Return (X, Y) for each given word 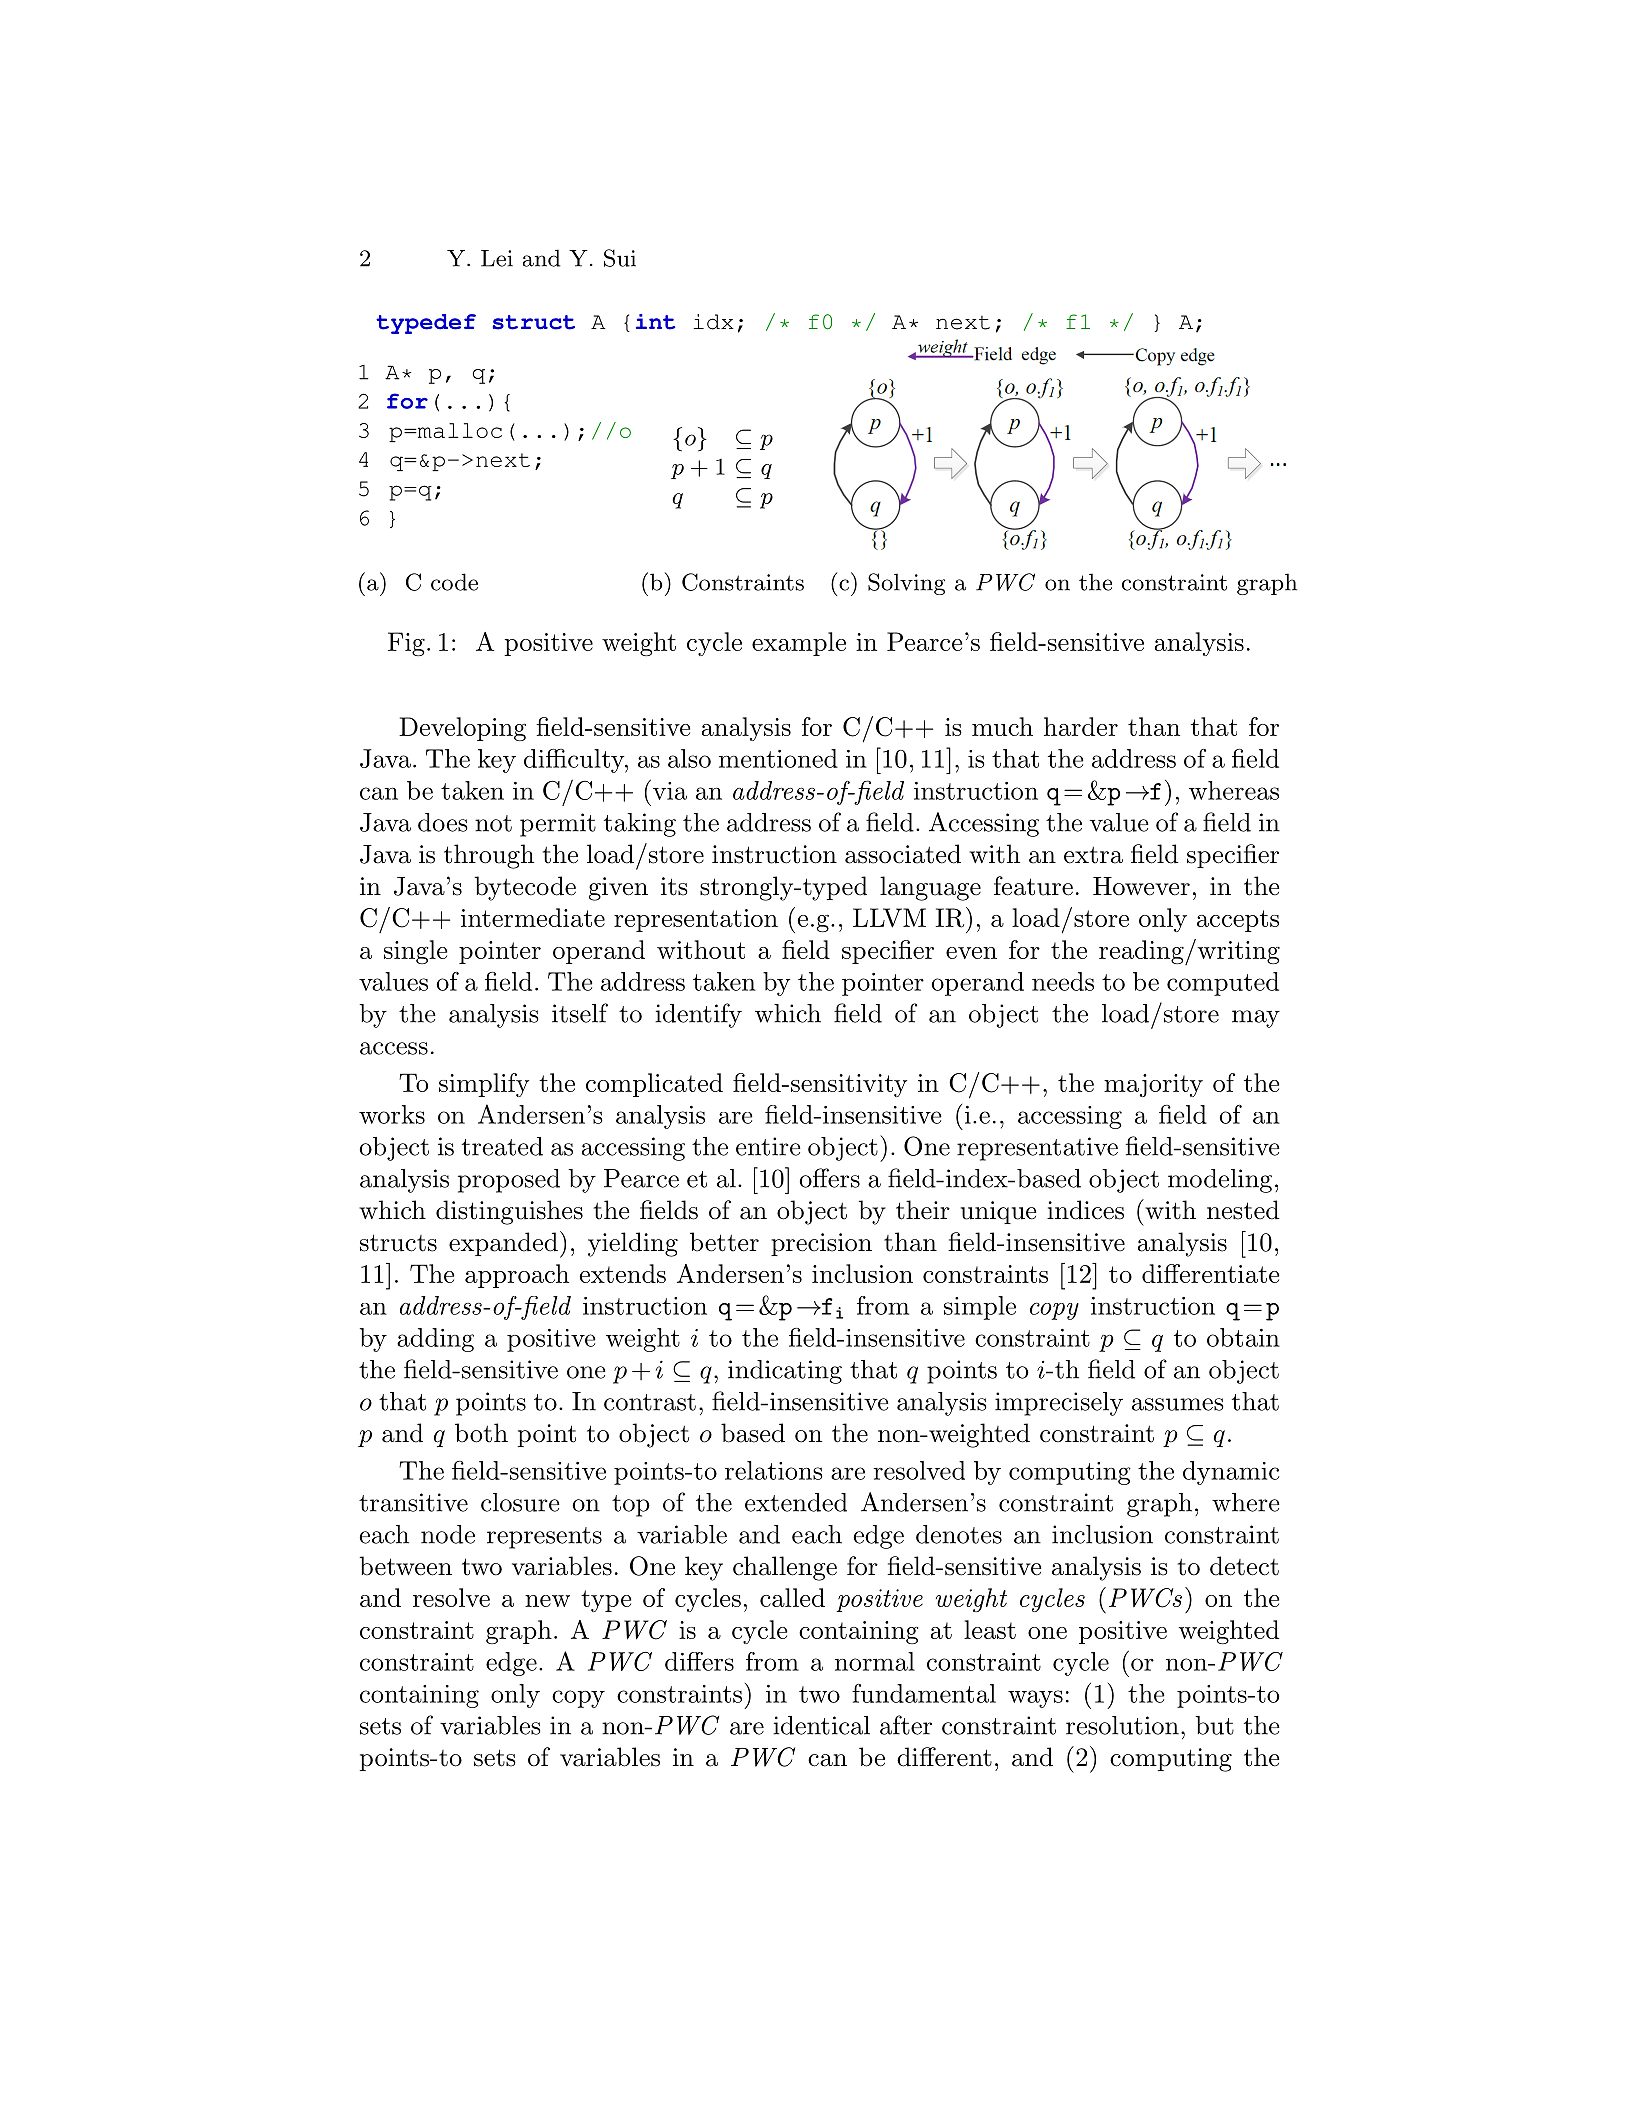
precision (821, 1244)
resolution (1122, 1725)
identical (821, 1725)
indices (1085, 1210)
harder (1081, 726)
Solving (906, 584)
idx (714, 322)
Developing (462, 729)
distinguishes (509, 1212)
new (547, 1601)
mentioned (778, 758)
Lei (497, 258)
